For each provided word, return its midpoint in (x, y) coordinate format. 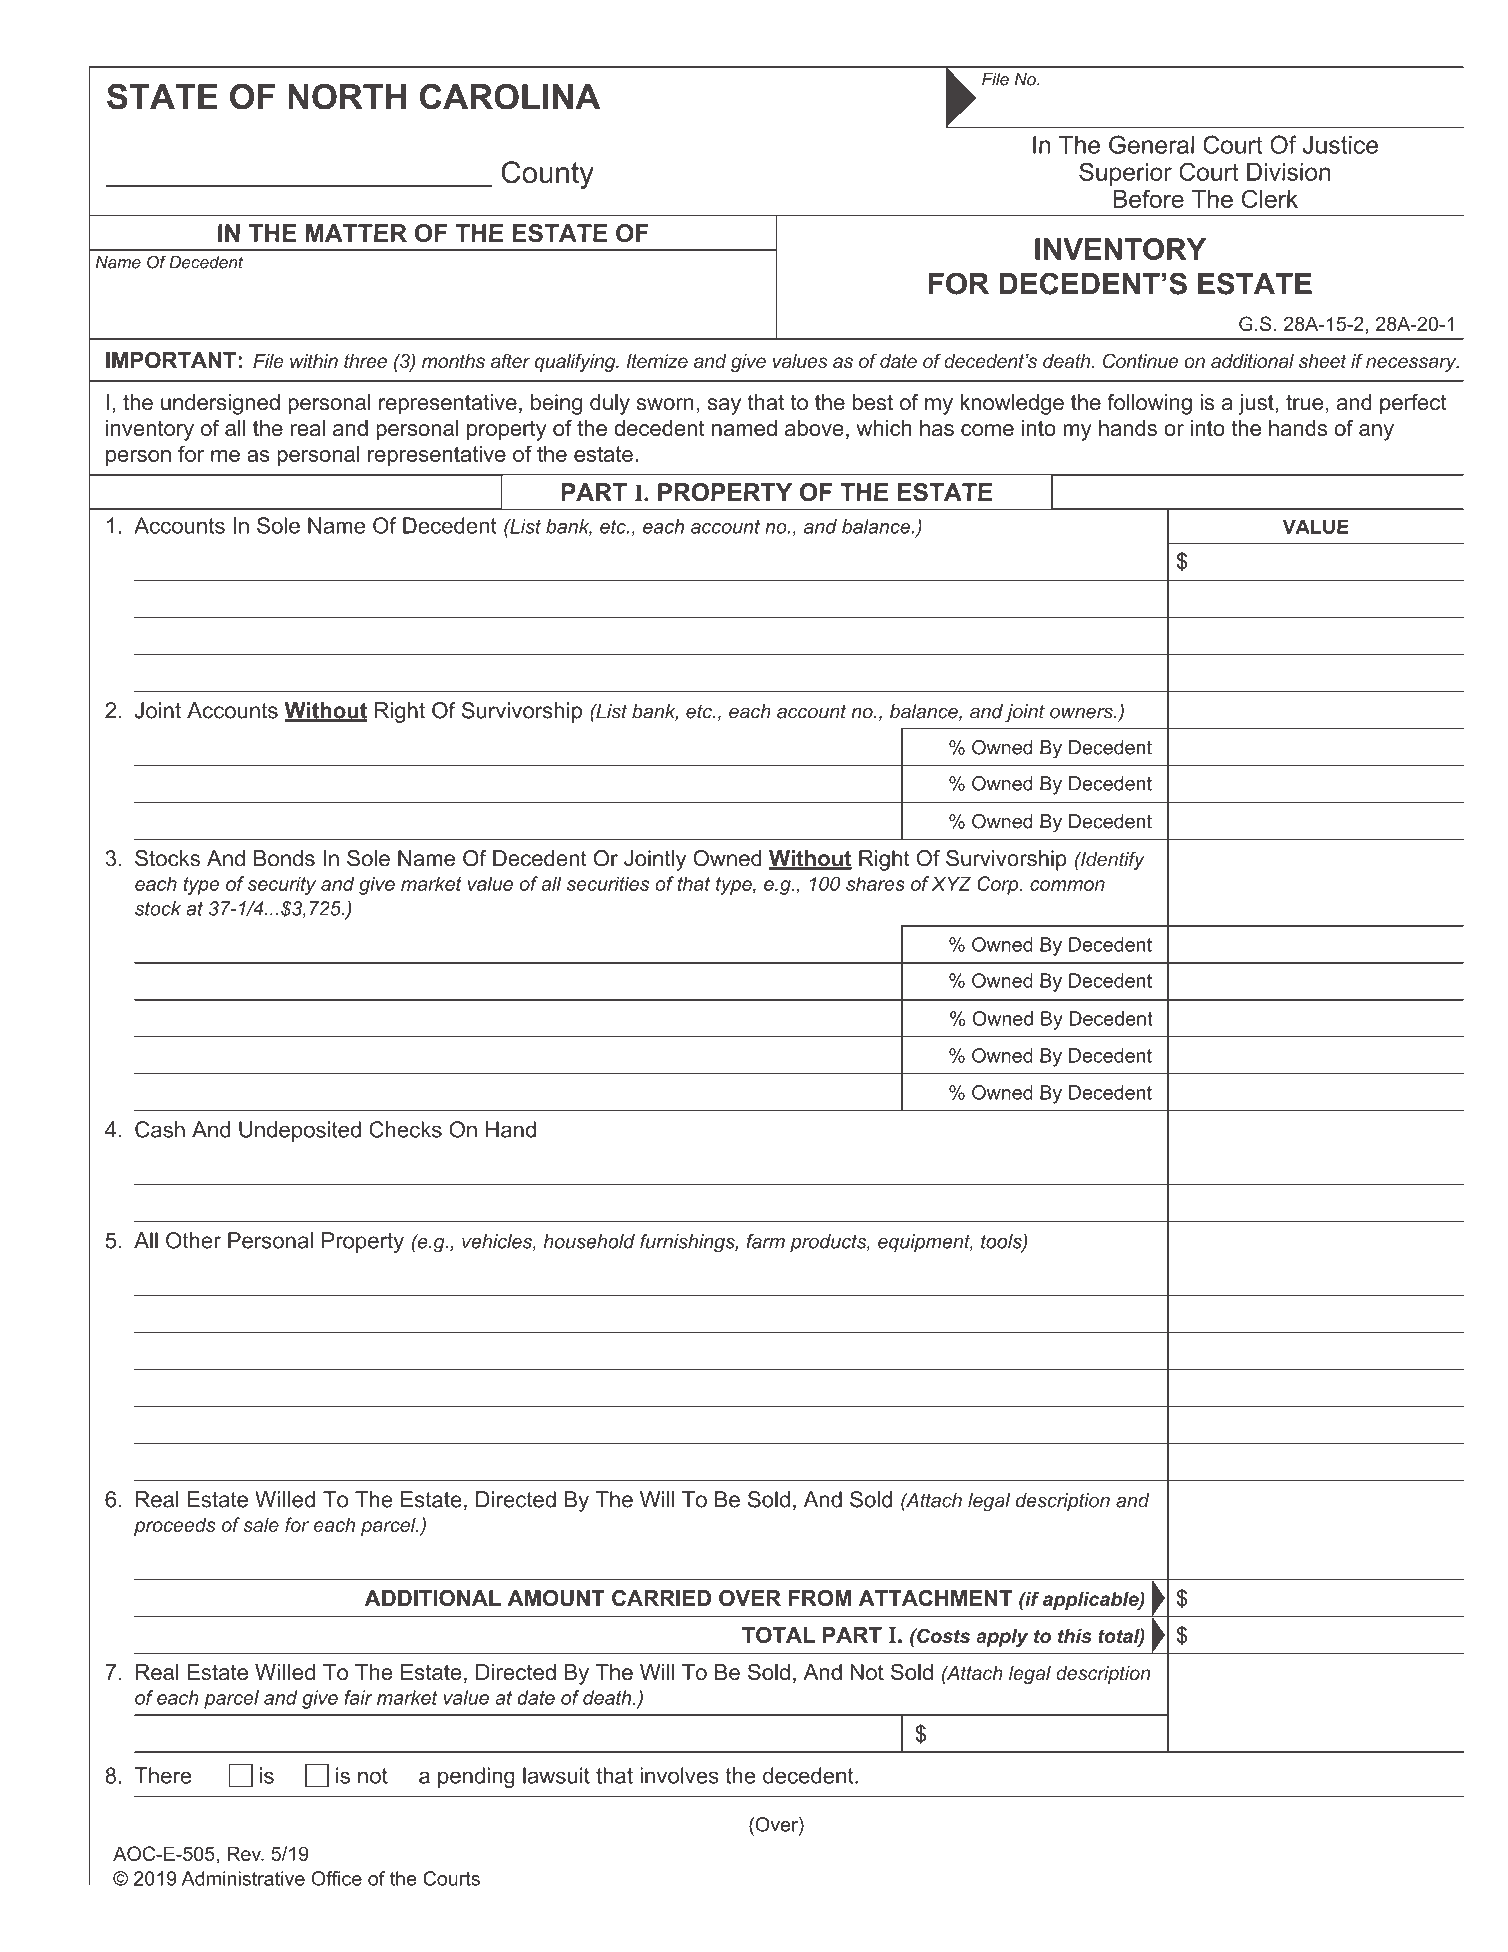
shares (875, 883)
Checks (405, 1129)
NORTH (347, 97)
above (814, 428)
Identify (1112, 860)
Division (1288, 172)
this (1075, 1636)
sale (261, 1524)
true (1304, 402)
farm (765, 1241)
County (547, 175)
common (1067, 885)
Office (337, 1878)
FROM (820, 1598)
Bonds (284, 858)
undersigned (220, 404)
